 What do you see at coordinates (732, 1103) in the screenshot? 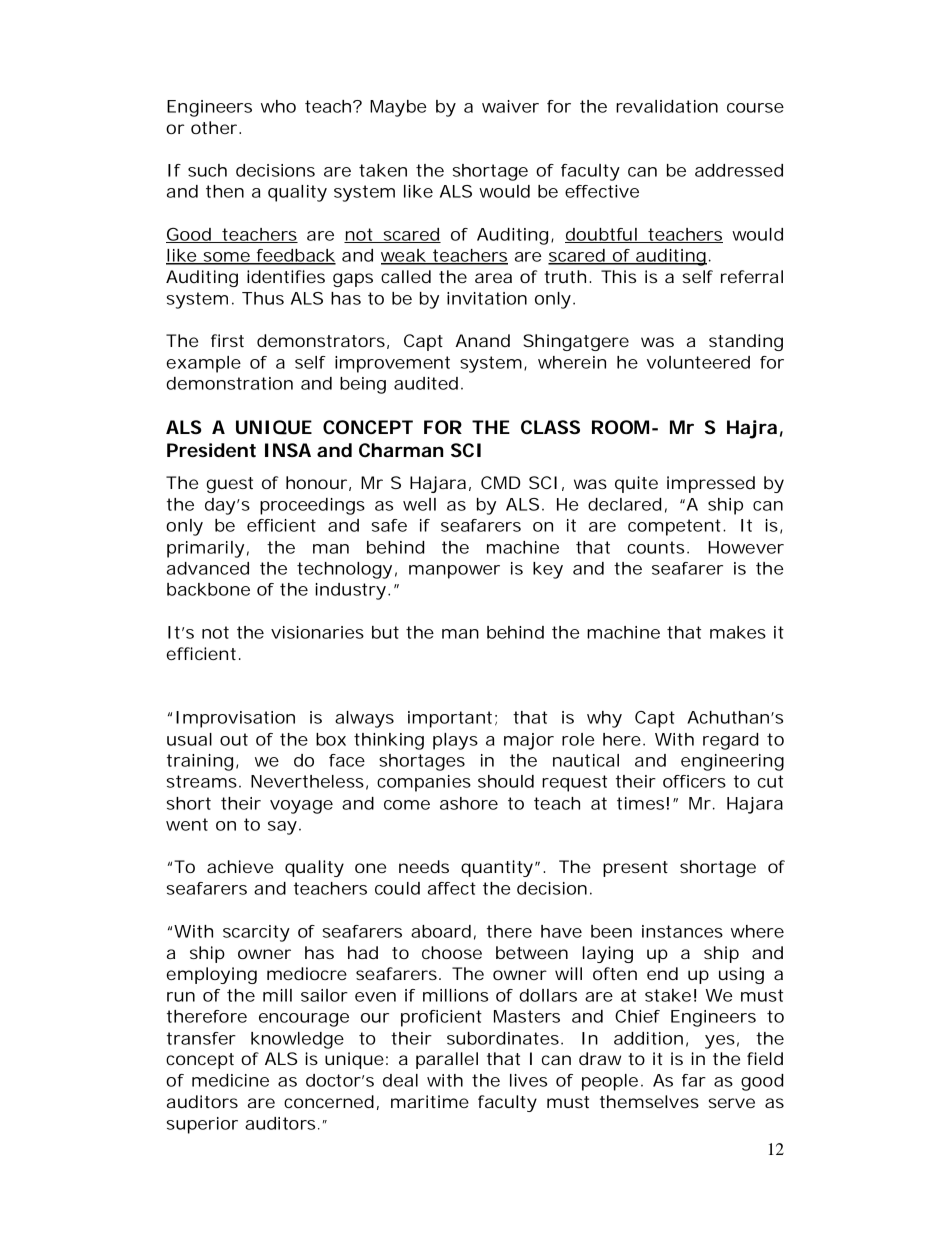
I see `serve` at bounding box center [732, 1103].
